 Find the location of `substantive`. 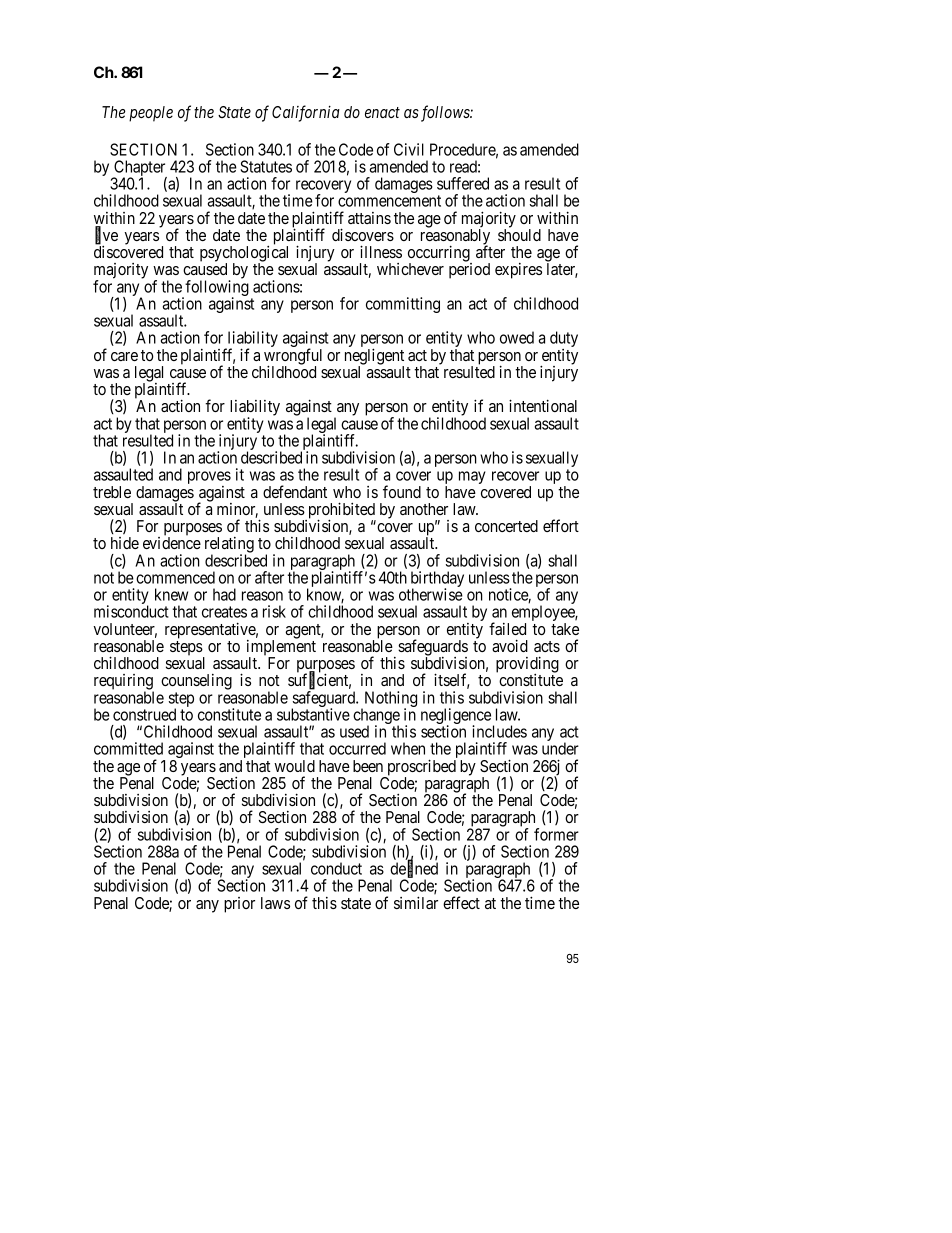

substantive is located at coordinates (313, 714).
